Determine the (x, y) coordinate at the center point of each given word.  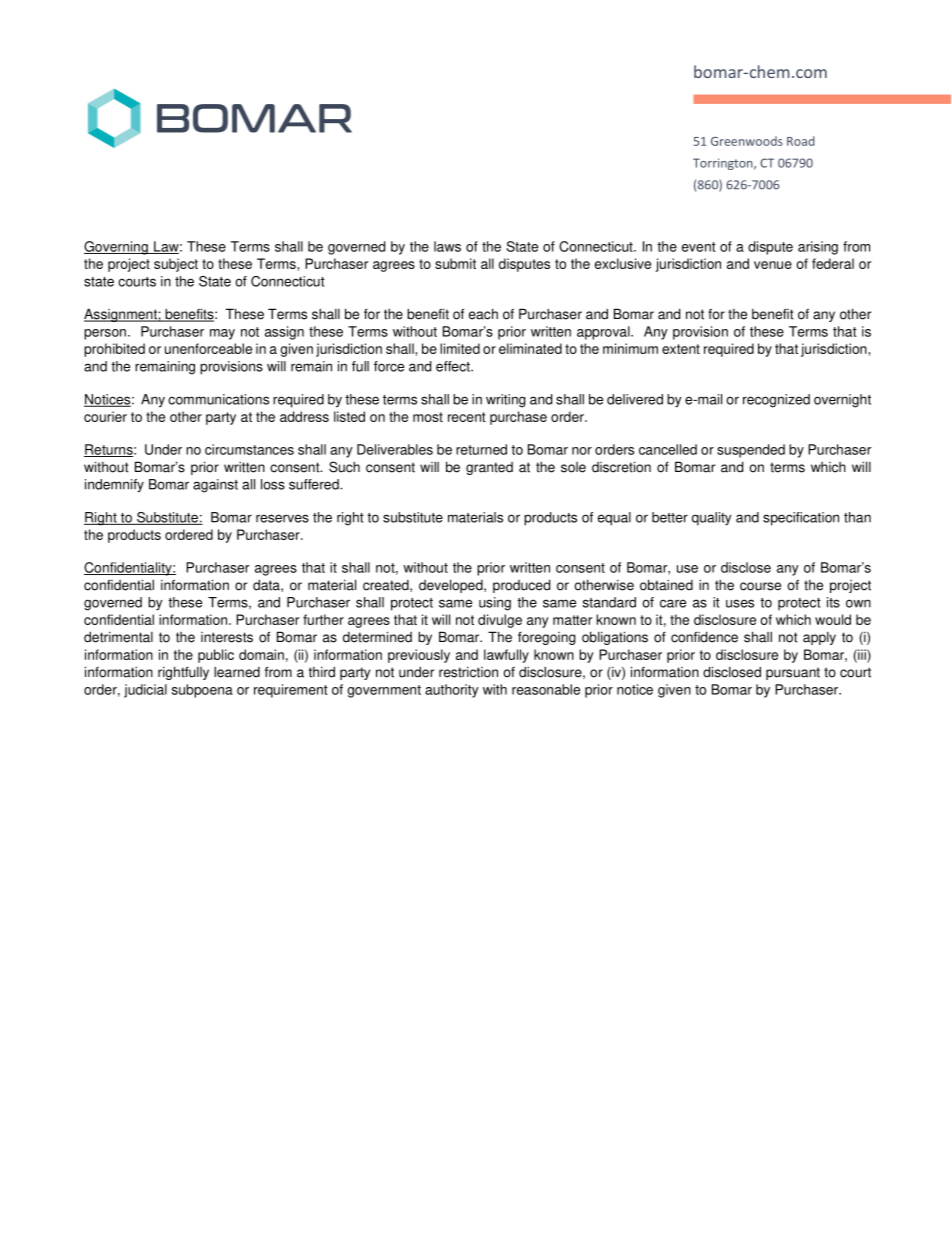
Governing (117, 248)
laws (447, 246)
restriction (468, 672)
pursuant (793, 673)
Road (801, 141)
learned (237, 672)
